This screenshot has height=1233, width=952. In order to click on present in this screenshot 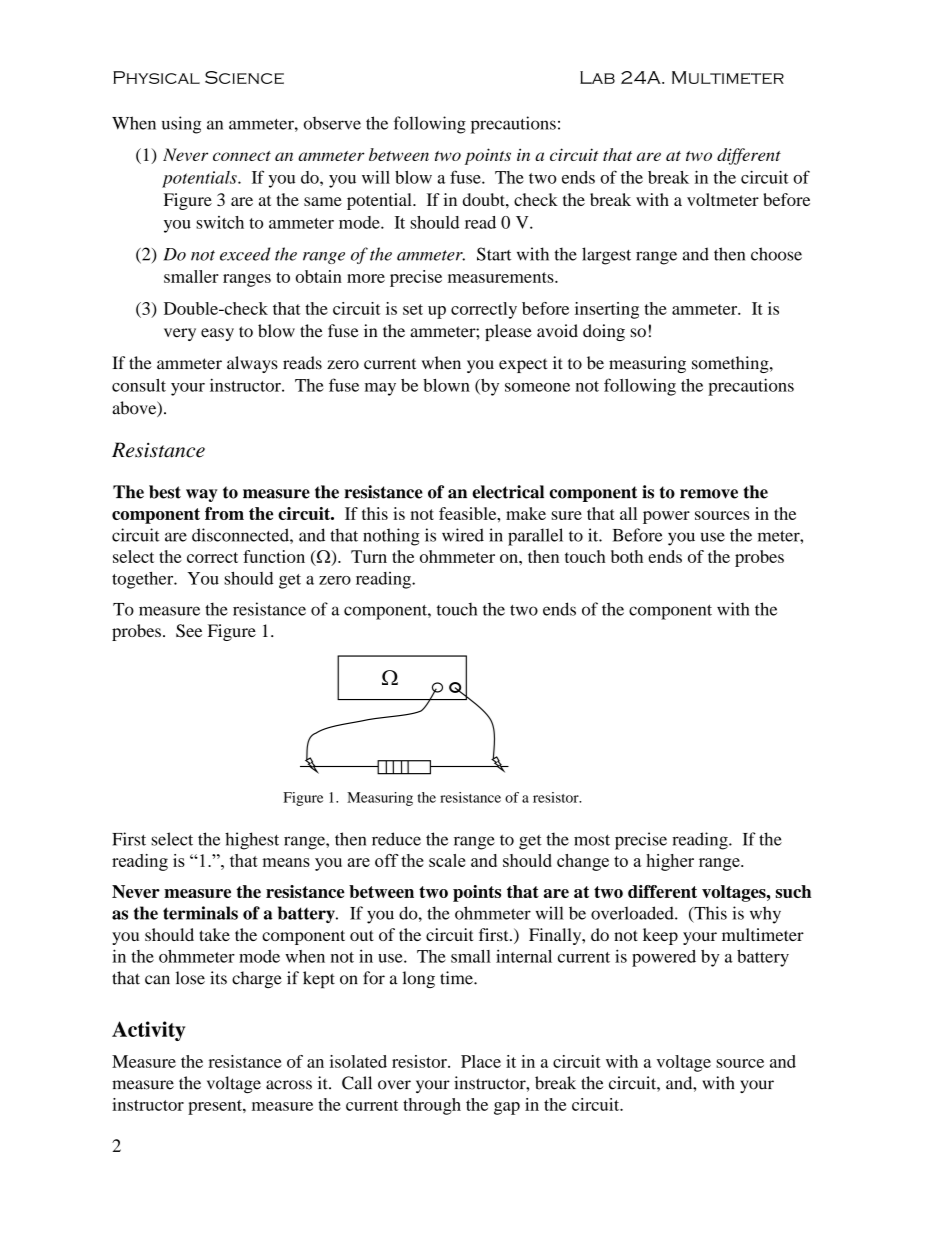, I will do `click(216, 1107)`.
